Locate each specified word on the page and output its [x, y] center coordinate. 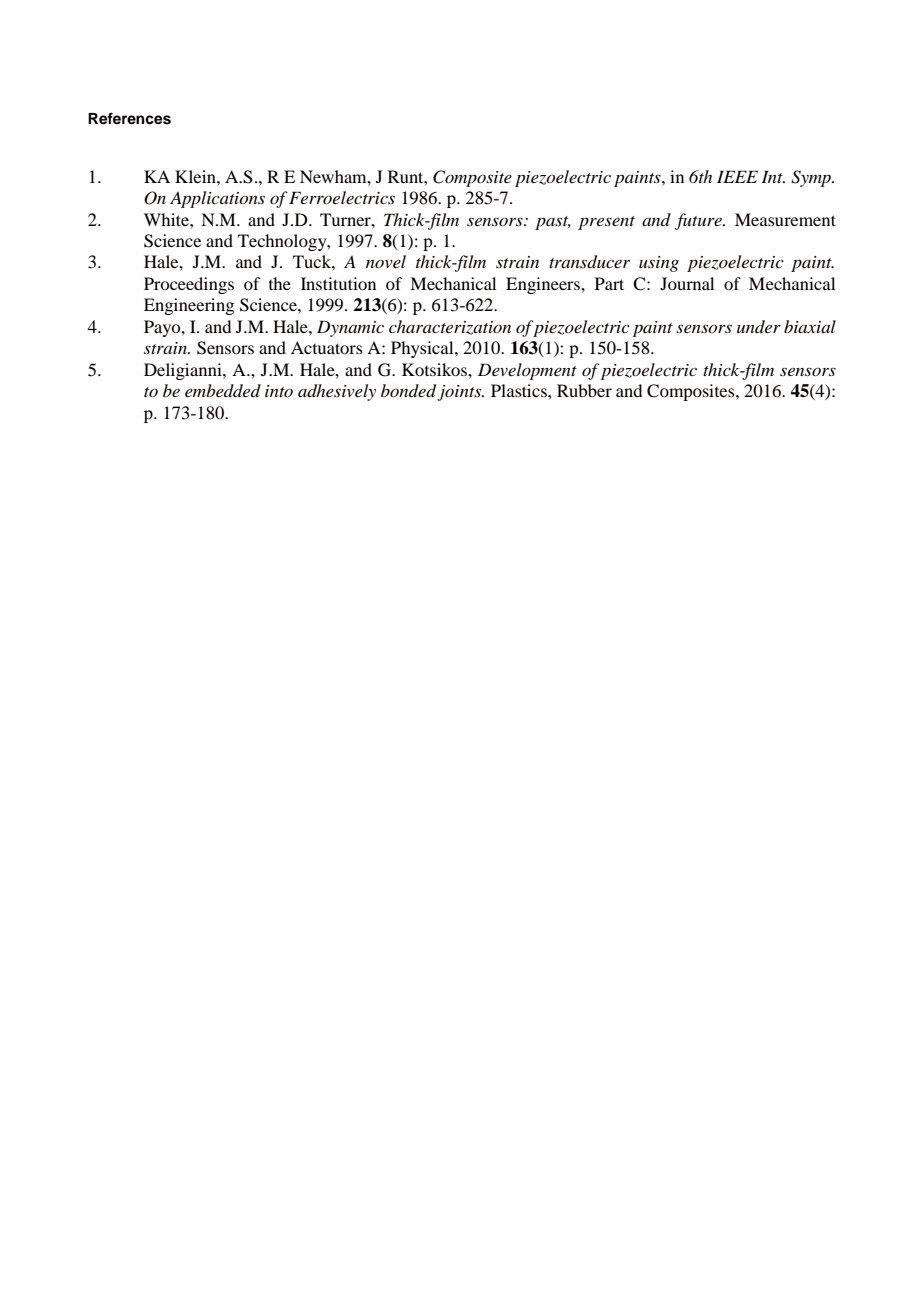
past [553, 223]
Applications [217, 199]
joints [460, 393]
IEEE [737, 176]
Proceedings [189, 285]
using [659, 264]
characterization [450, 327]
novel [386, 261]
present [606, 223]
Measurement [785, 219]
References [129, 118]
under [759, 327]
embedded [223, 391]
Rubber [584, 390]
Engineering [189, 306]
